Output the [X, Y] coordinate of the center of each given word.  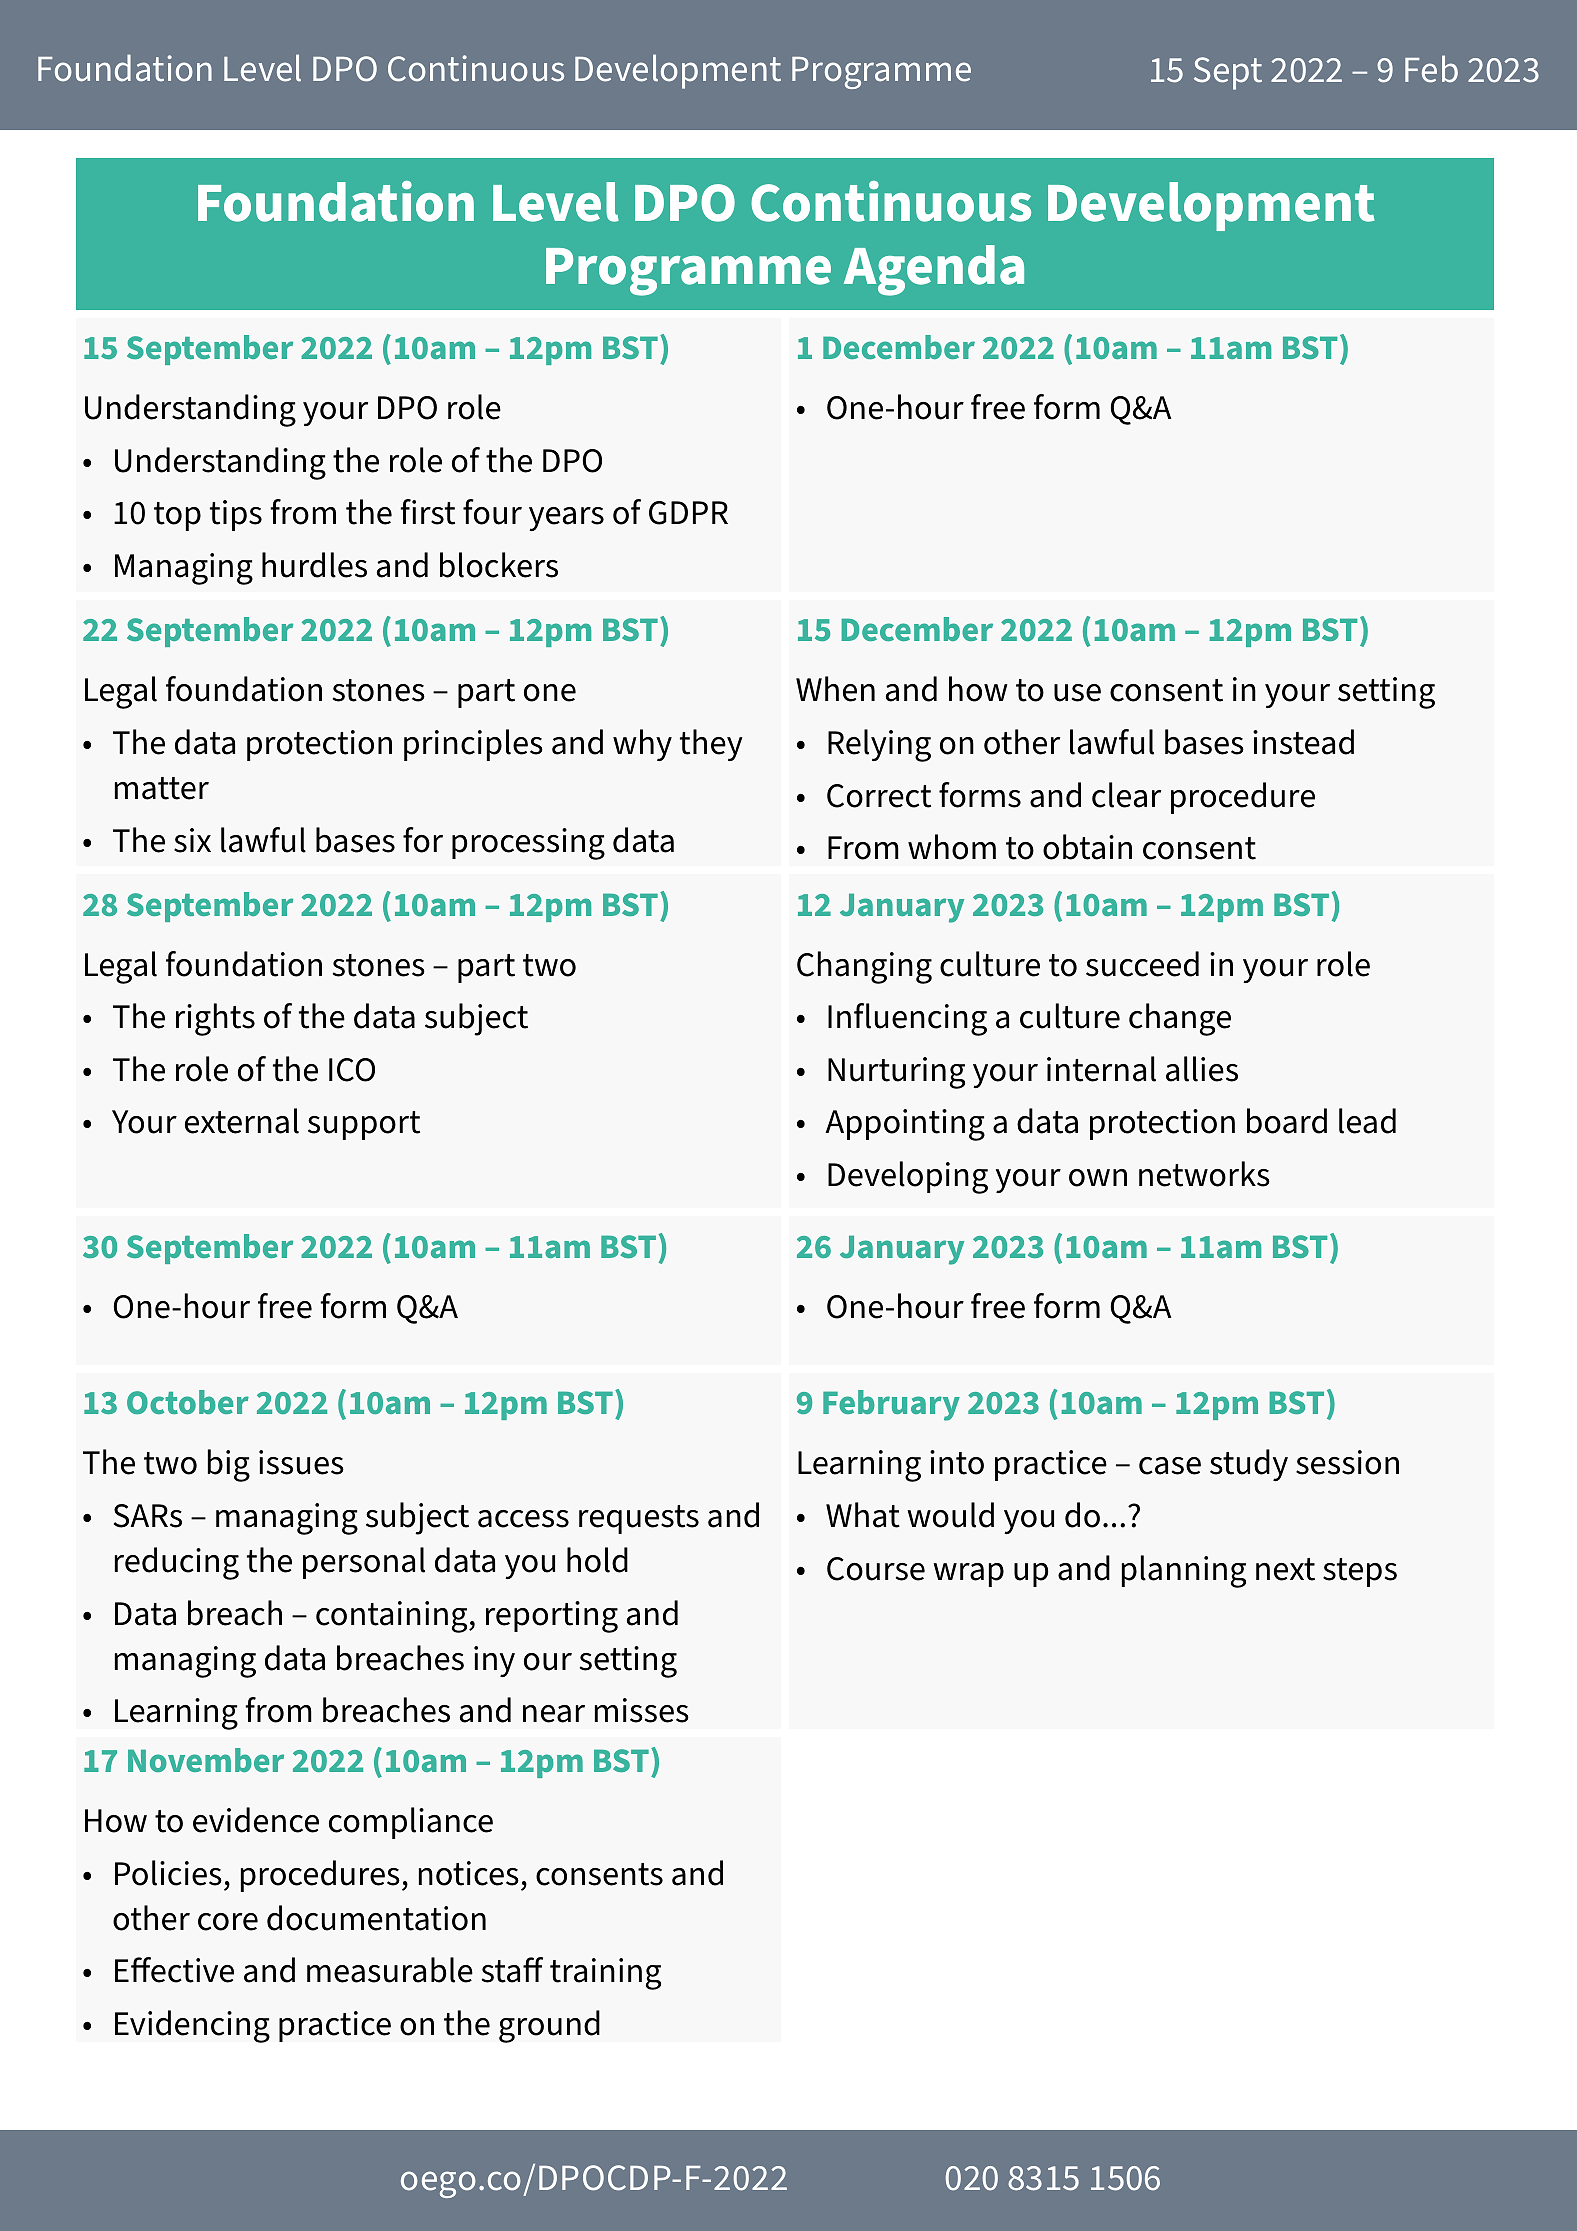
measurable [390, 1970]
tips [236, 515]
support [364, 1125]
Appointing [905, 1125]
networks [1204, 1174]
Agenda [934, 270]
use [1077, 693]
